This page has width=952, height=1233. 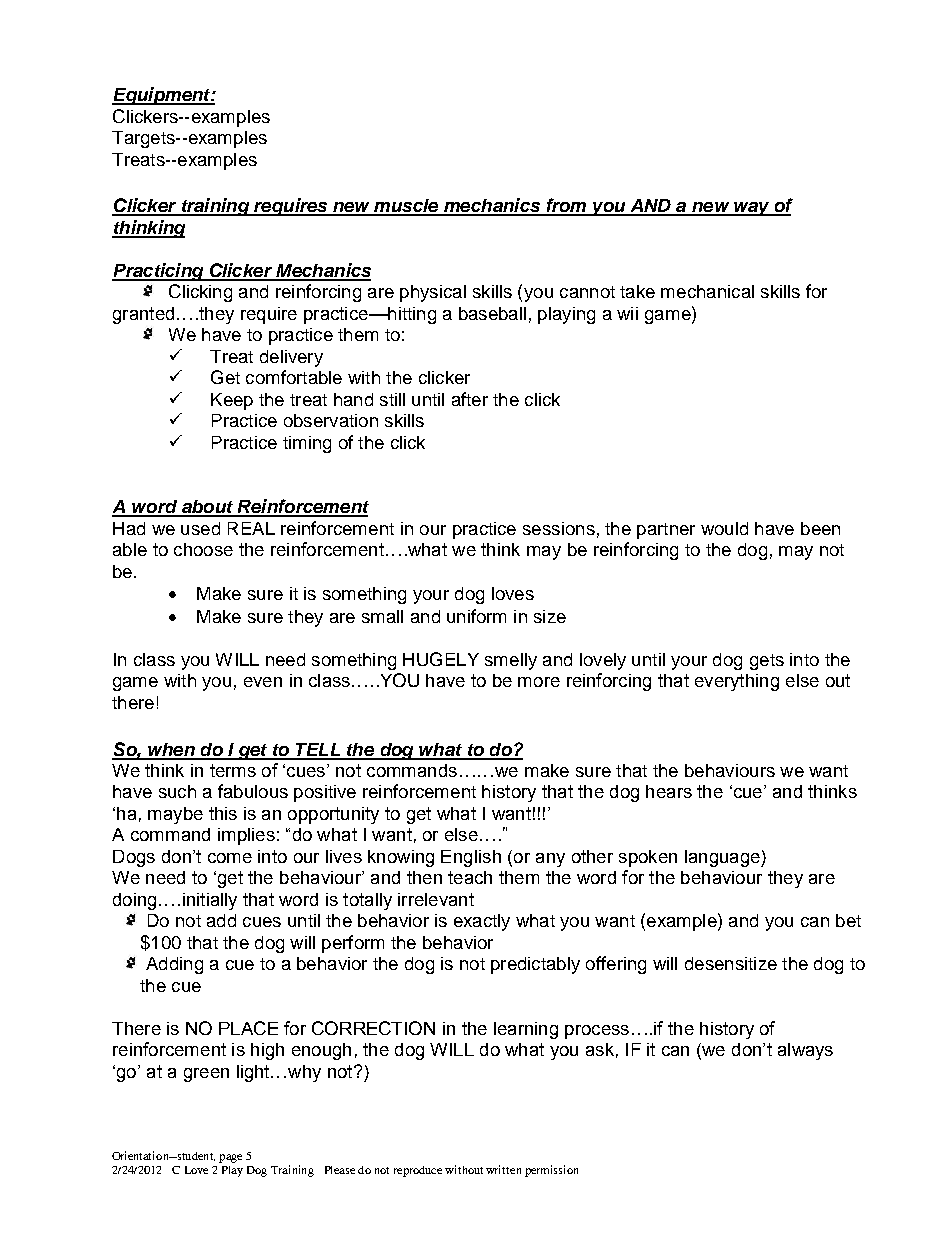 I want to click on everything, so click(x=737, y=682).
